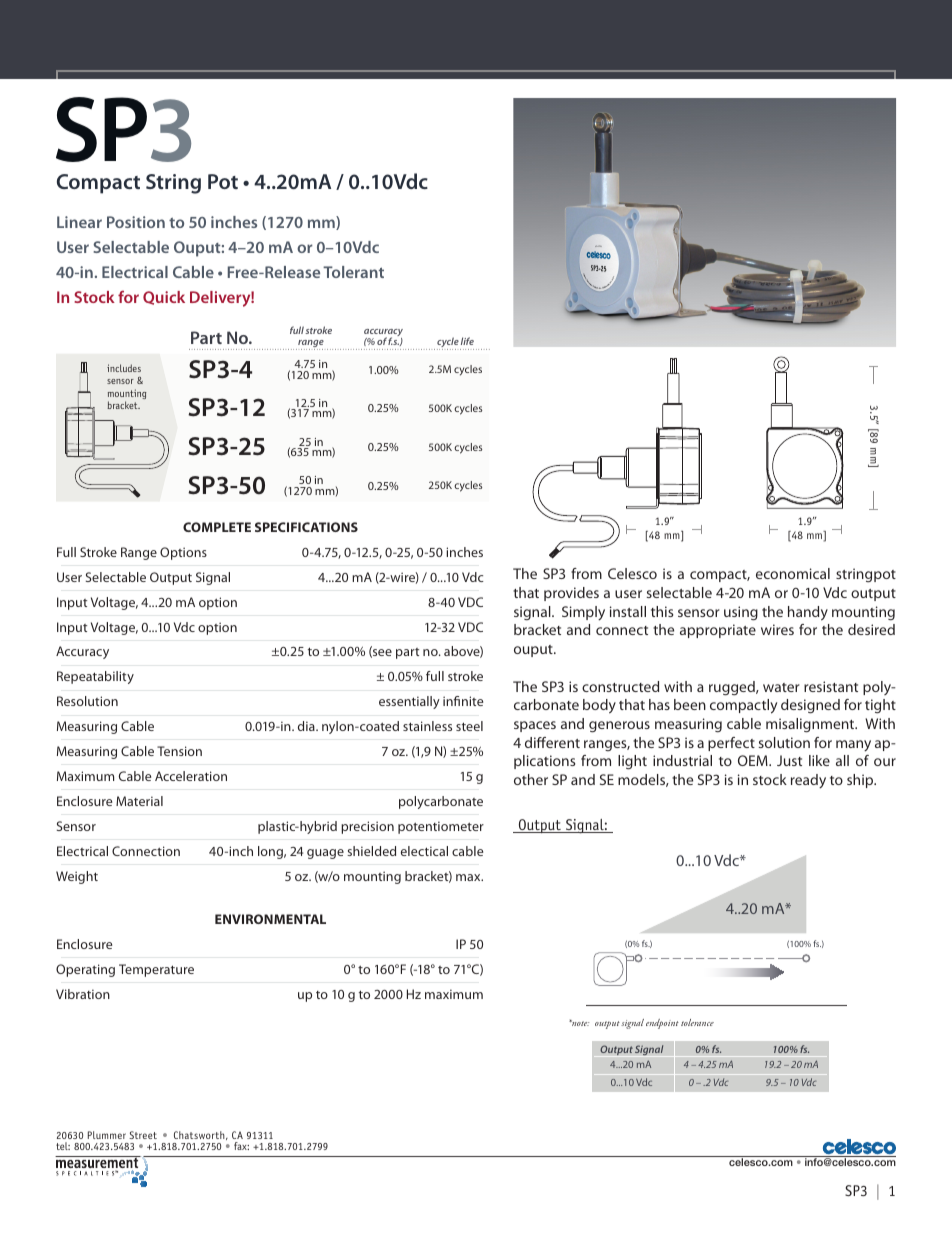 The height and width of the document is (1233, 952). What do you see at coordinates (467, 341) in the document?
I see `life` at bounding box center [467, 341].
